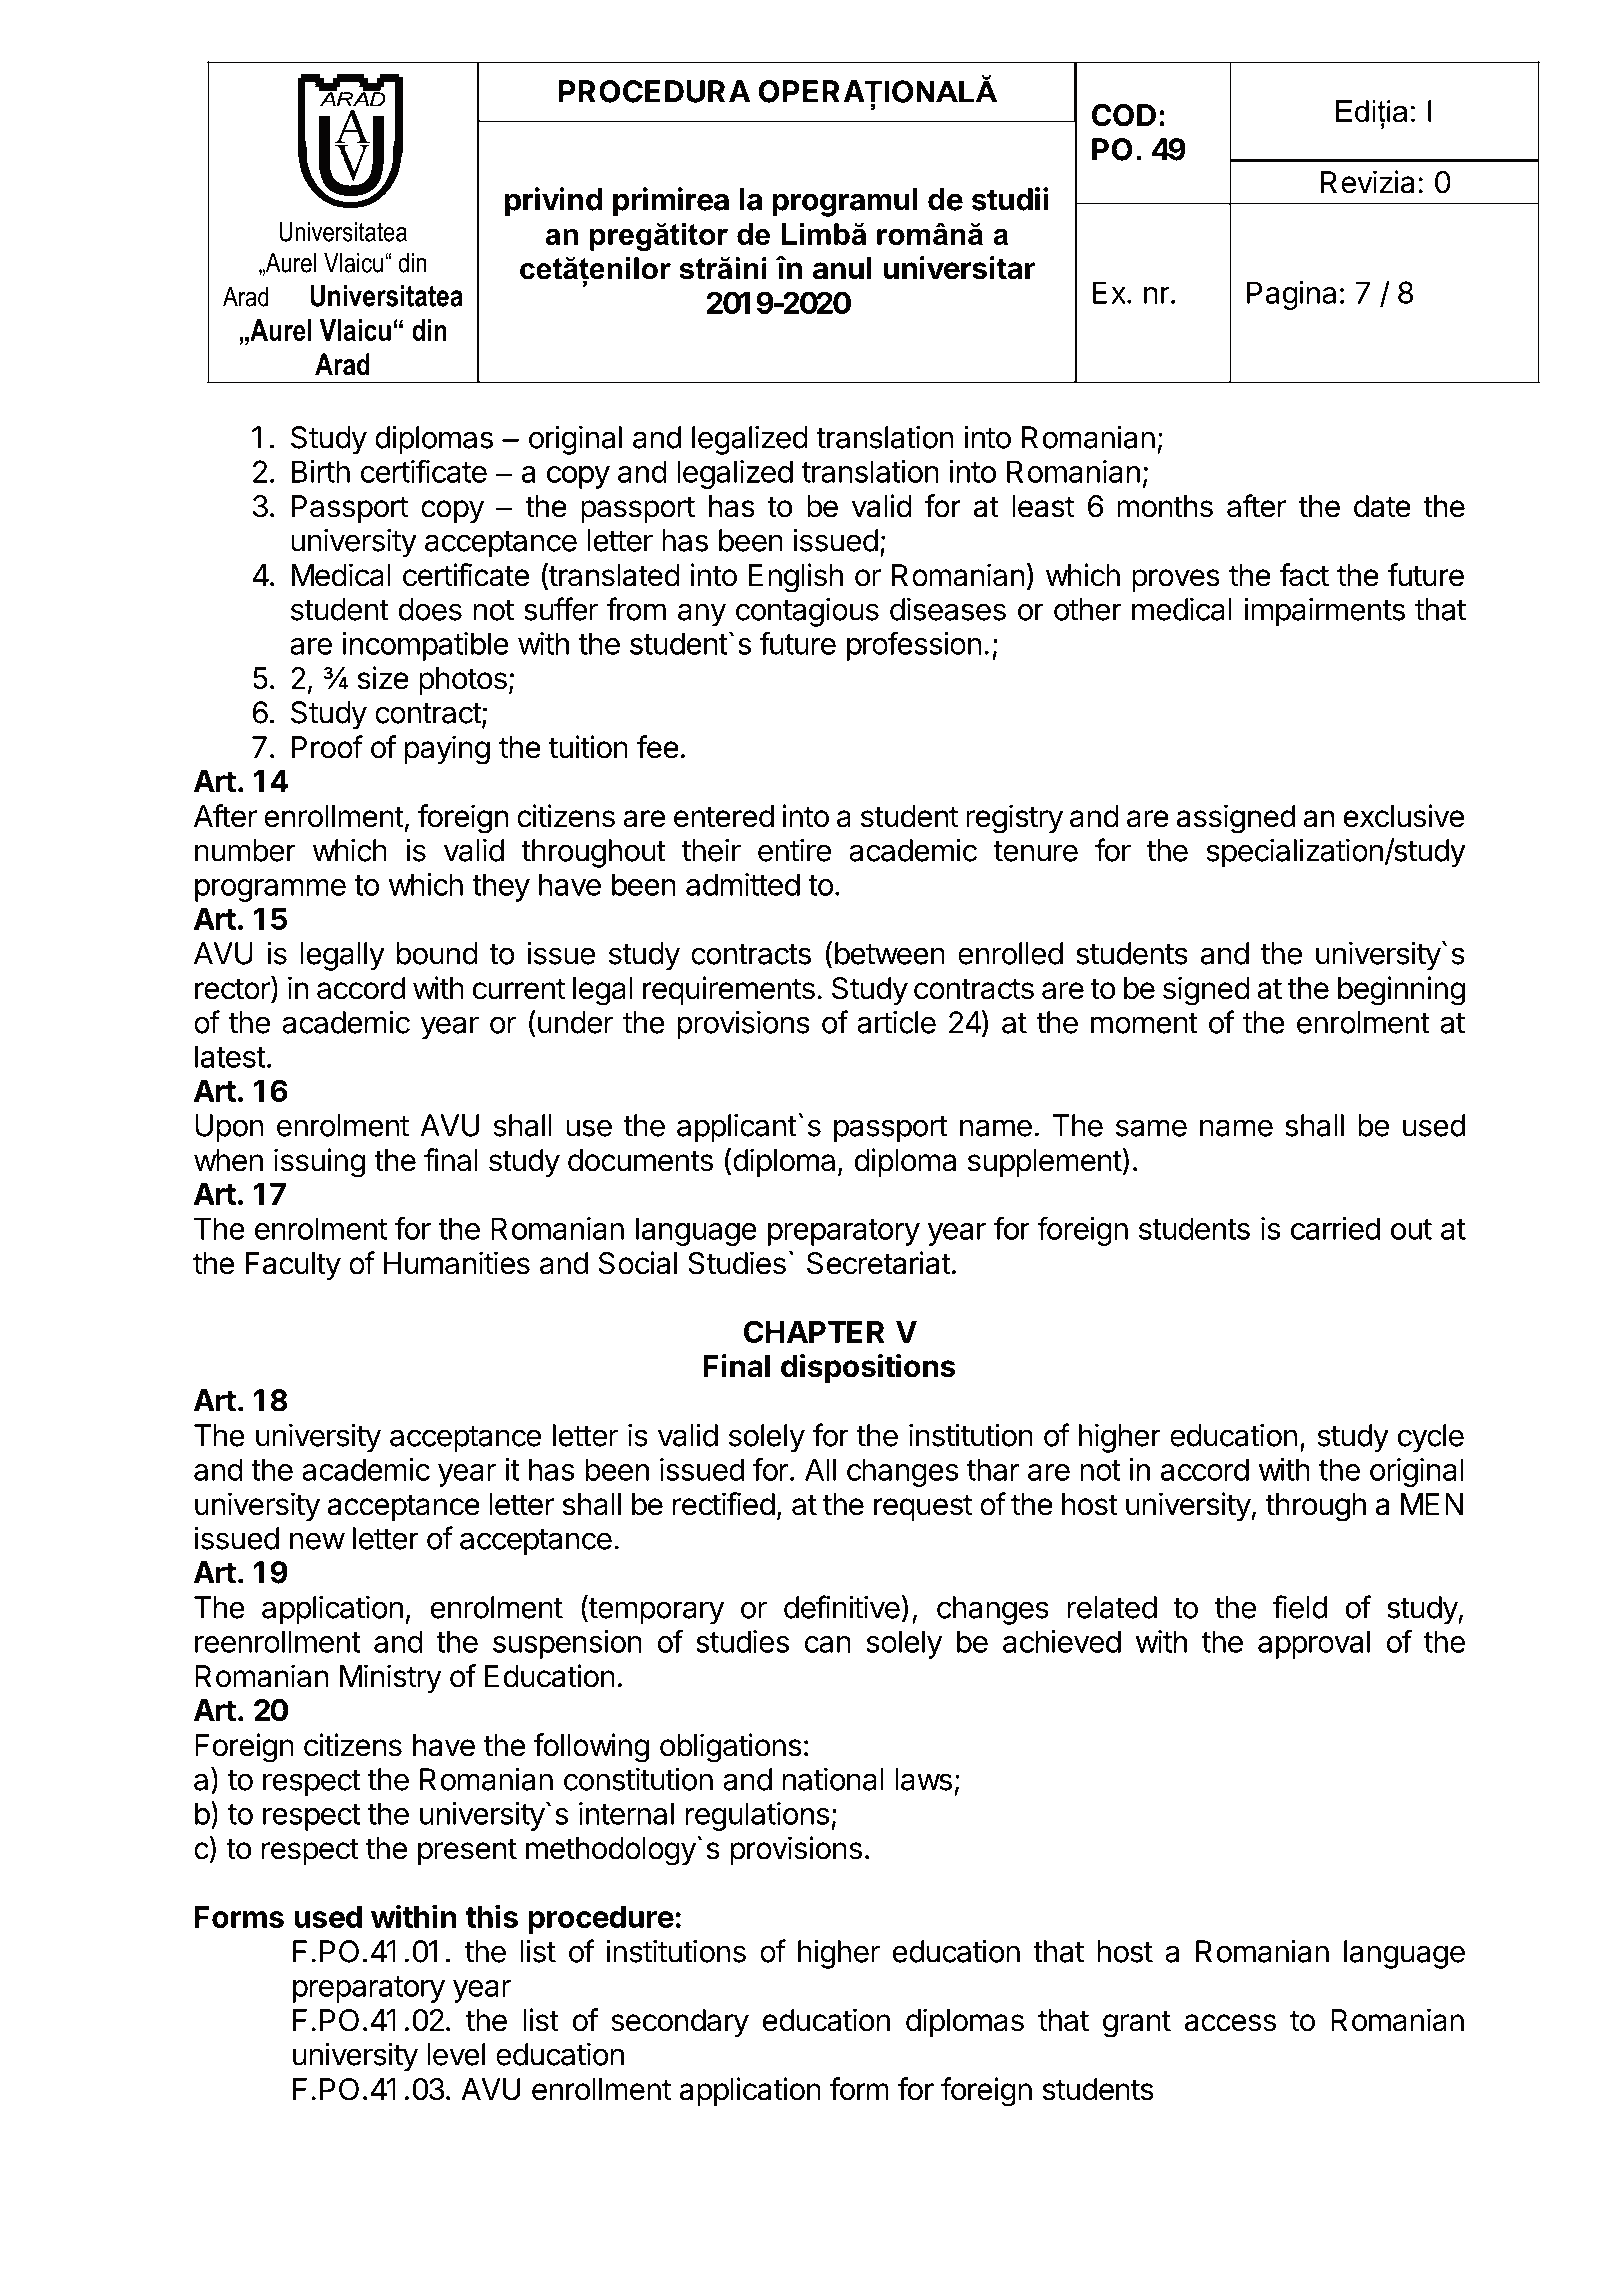  Describe the element at coordinates (456, 2054) in the screenshot. I see `level` at that location.
